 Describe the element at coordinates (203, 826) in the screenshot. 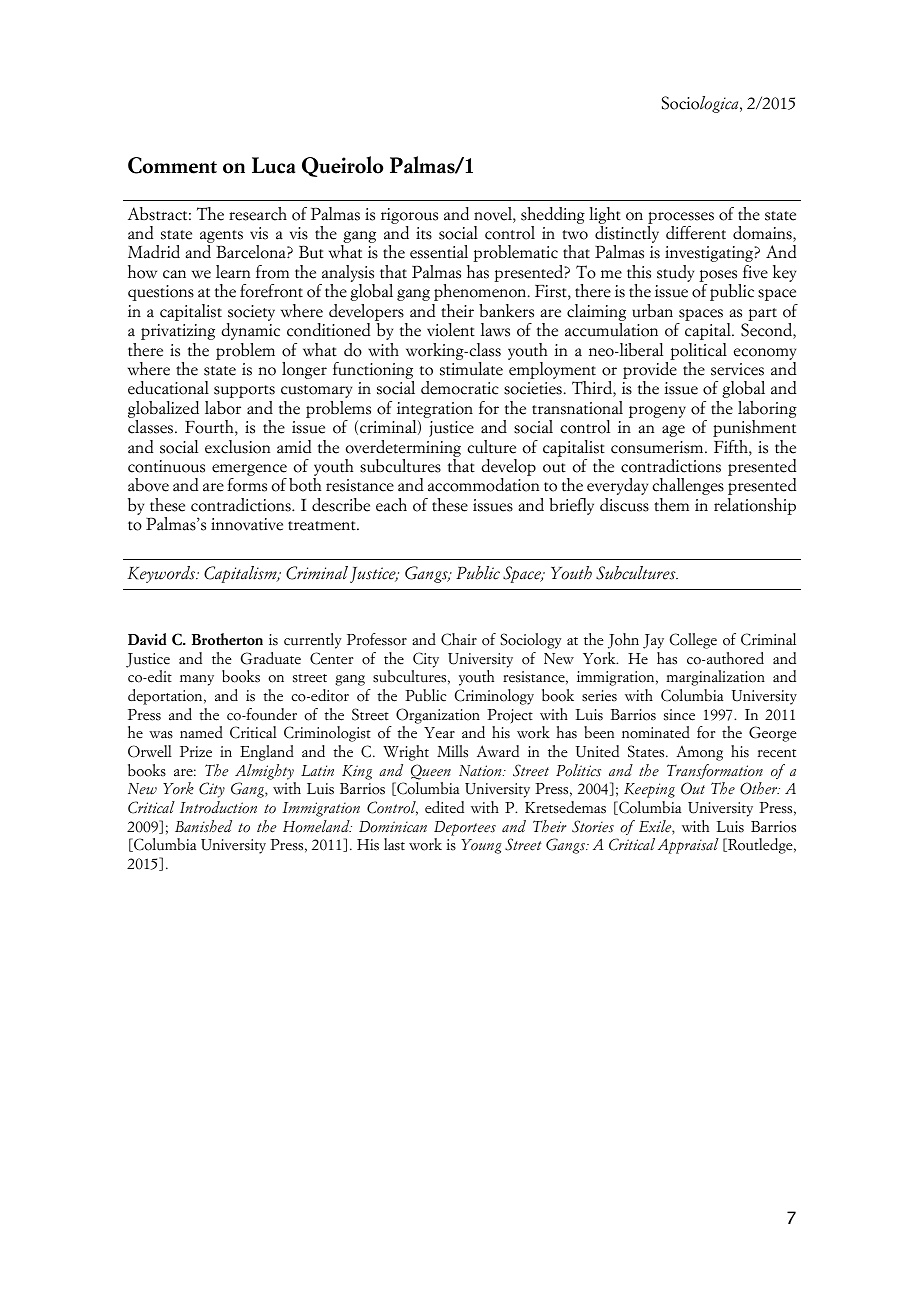

I see `Banished` at that location.
